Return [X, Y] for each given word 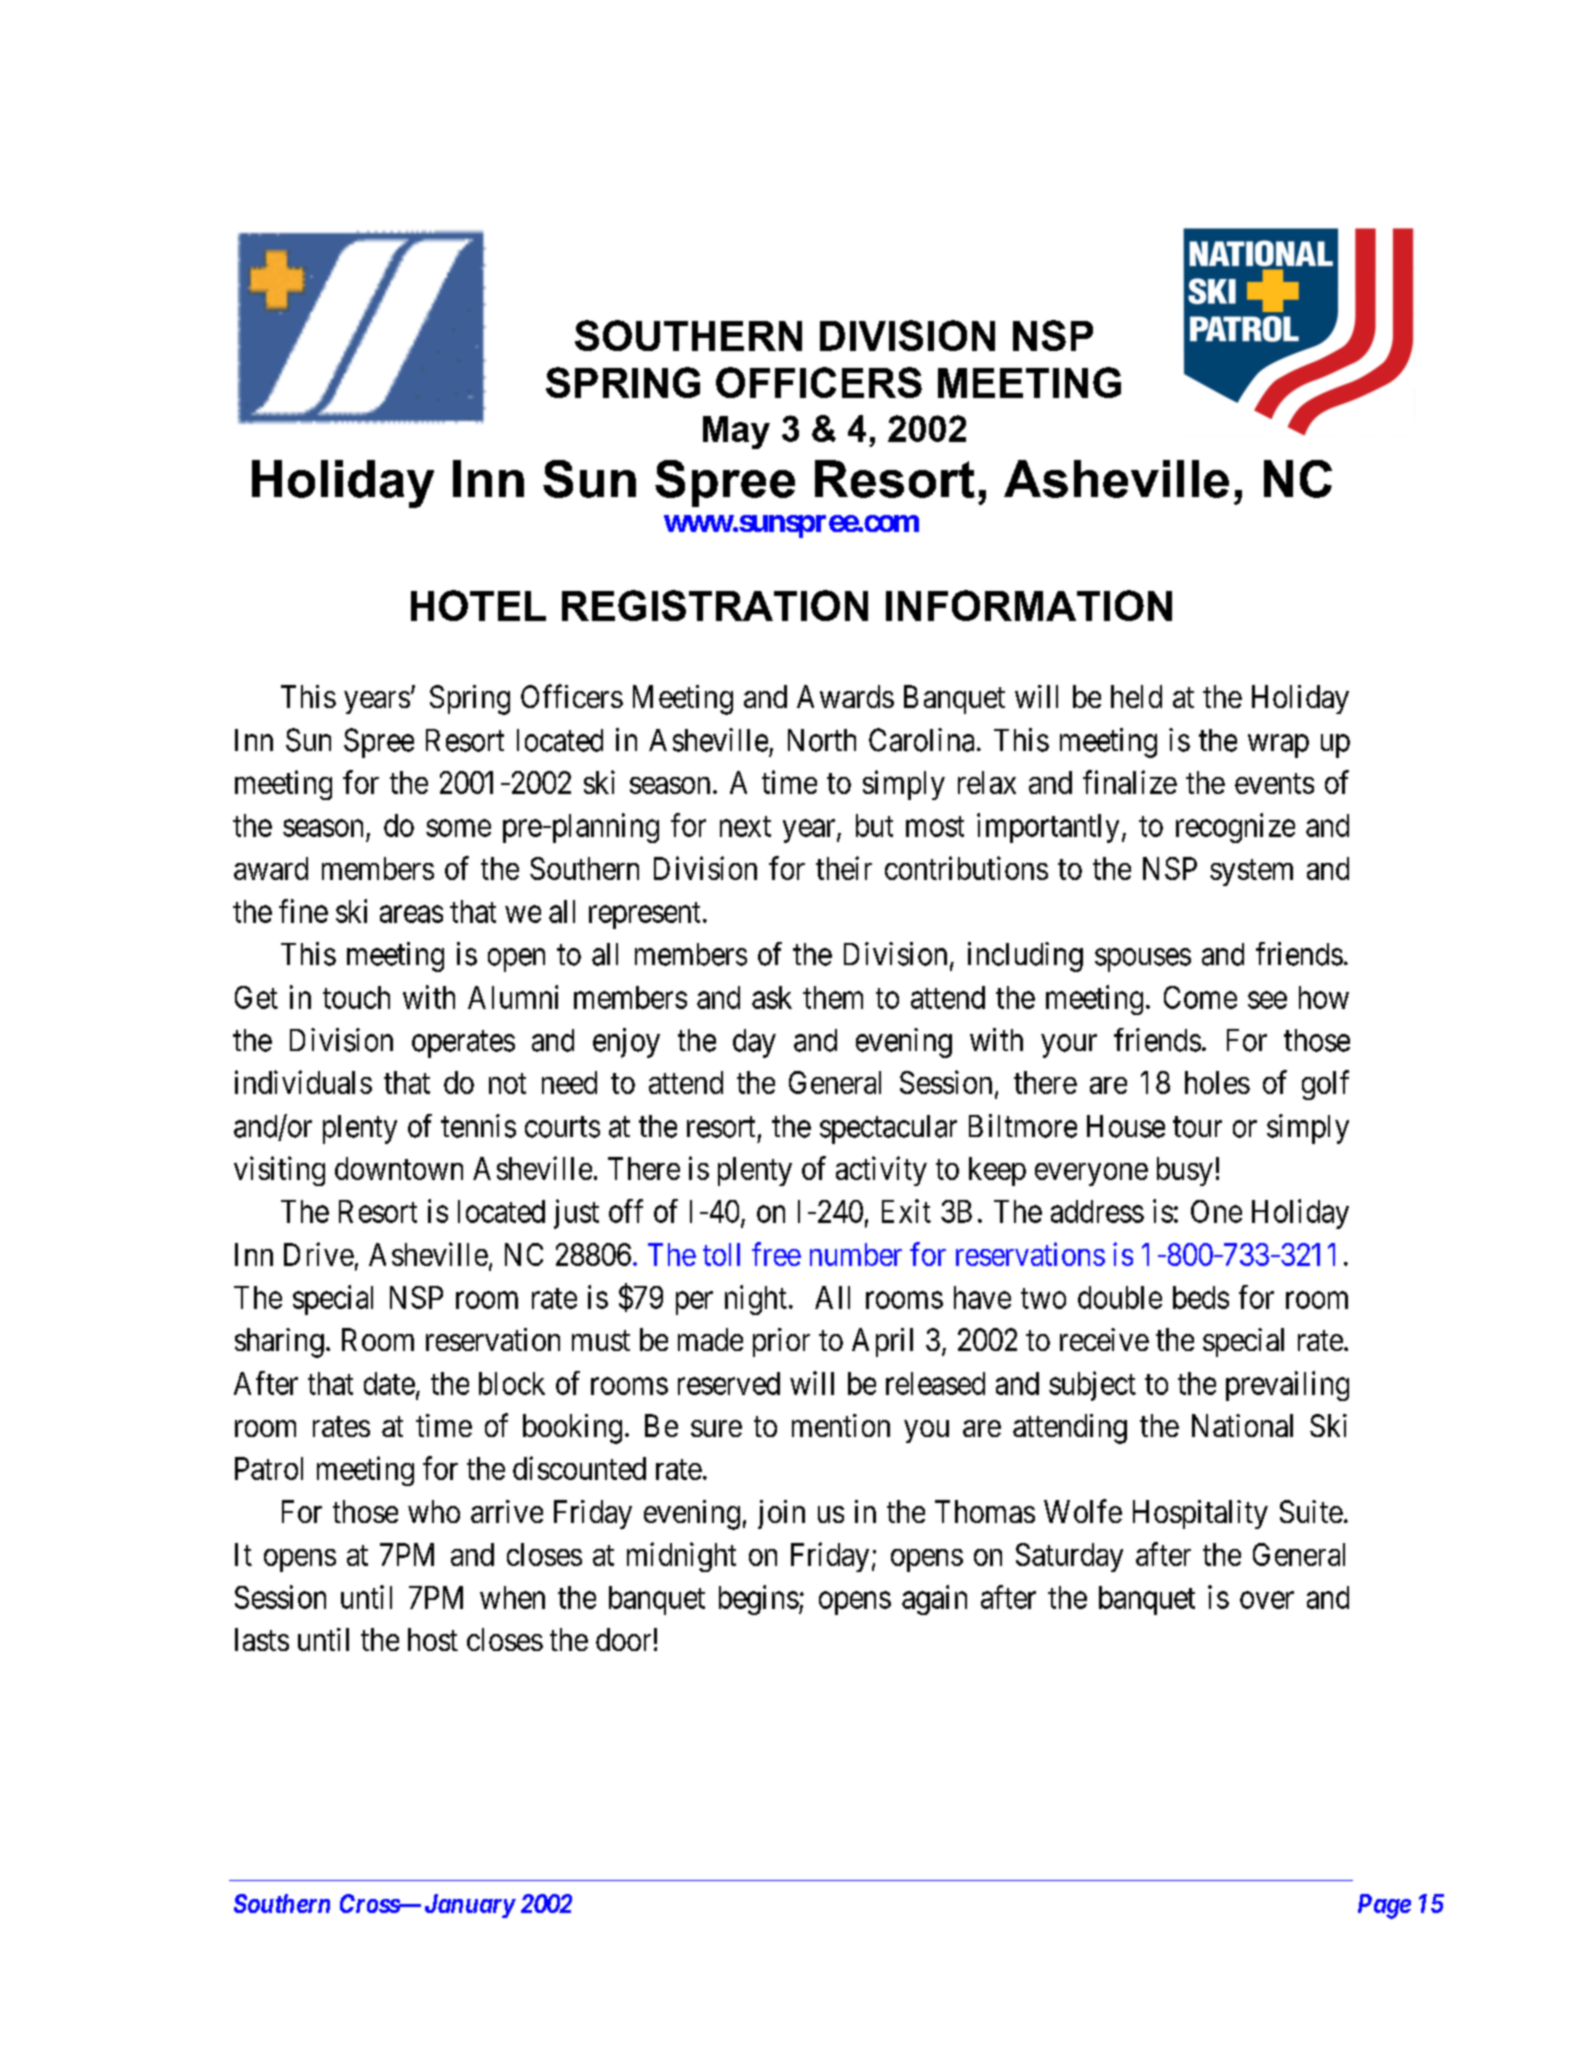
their [844, 868]
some [458, 828]
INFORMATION [1029, 605]
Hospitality [1200, 1514]
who [434, 1511]
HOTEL [478, 605]
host [433, 1639]
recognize [1235, 828]
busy [1185, 1171]
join [781, 1514]
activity [881, 1171]
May [736, 432]
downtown [399, 1168]
